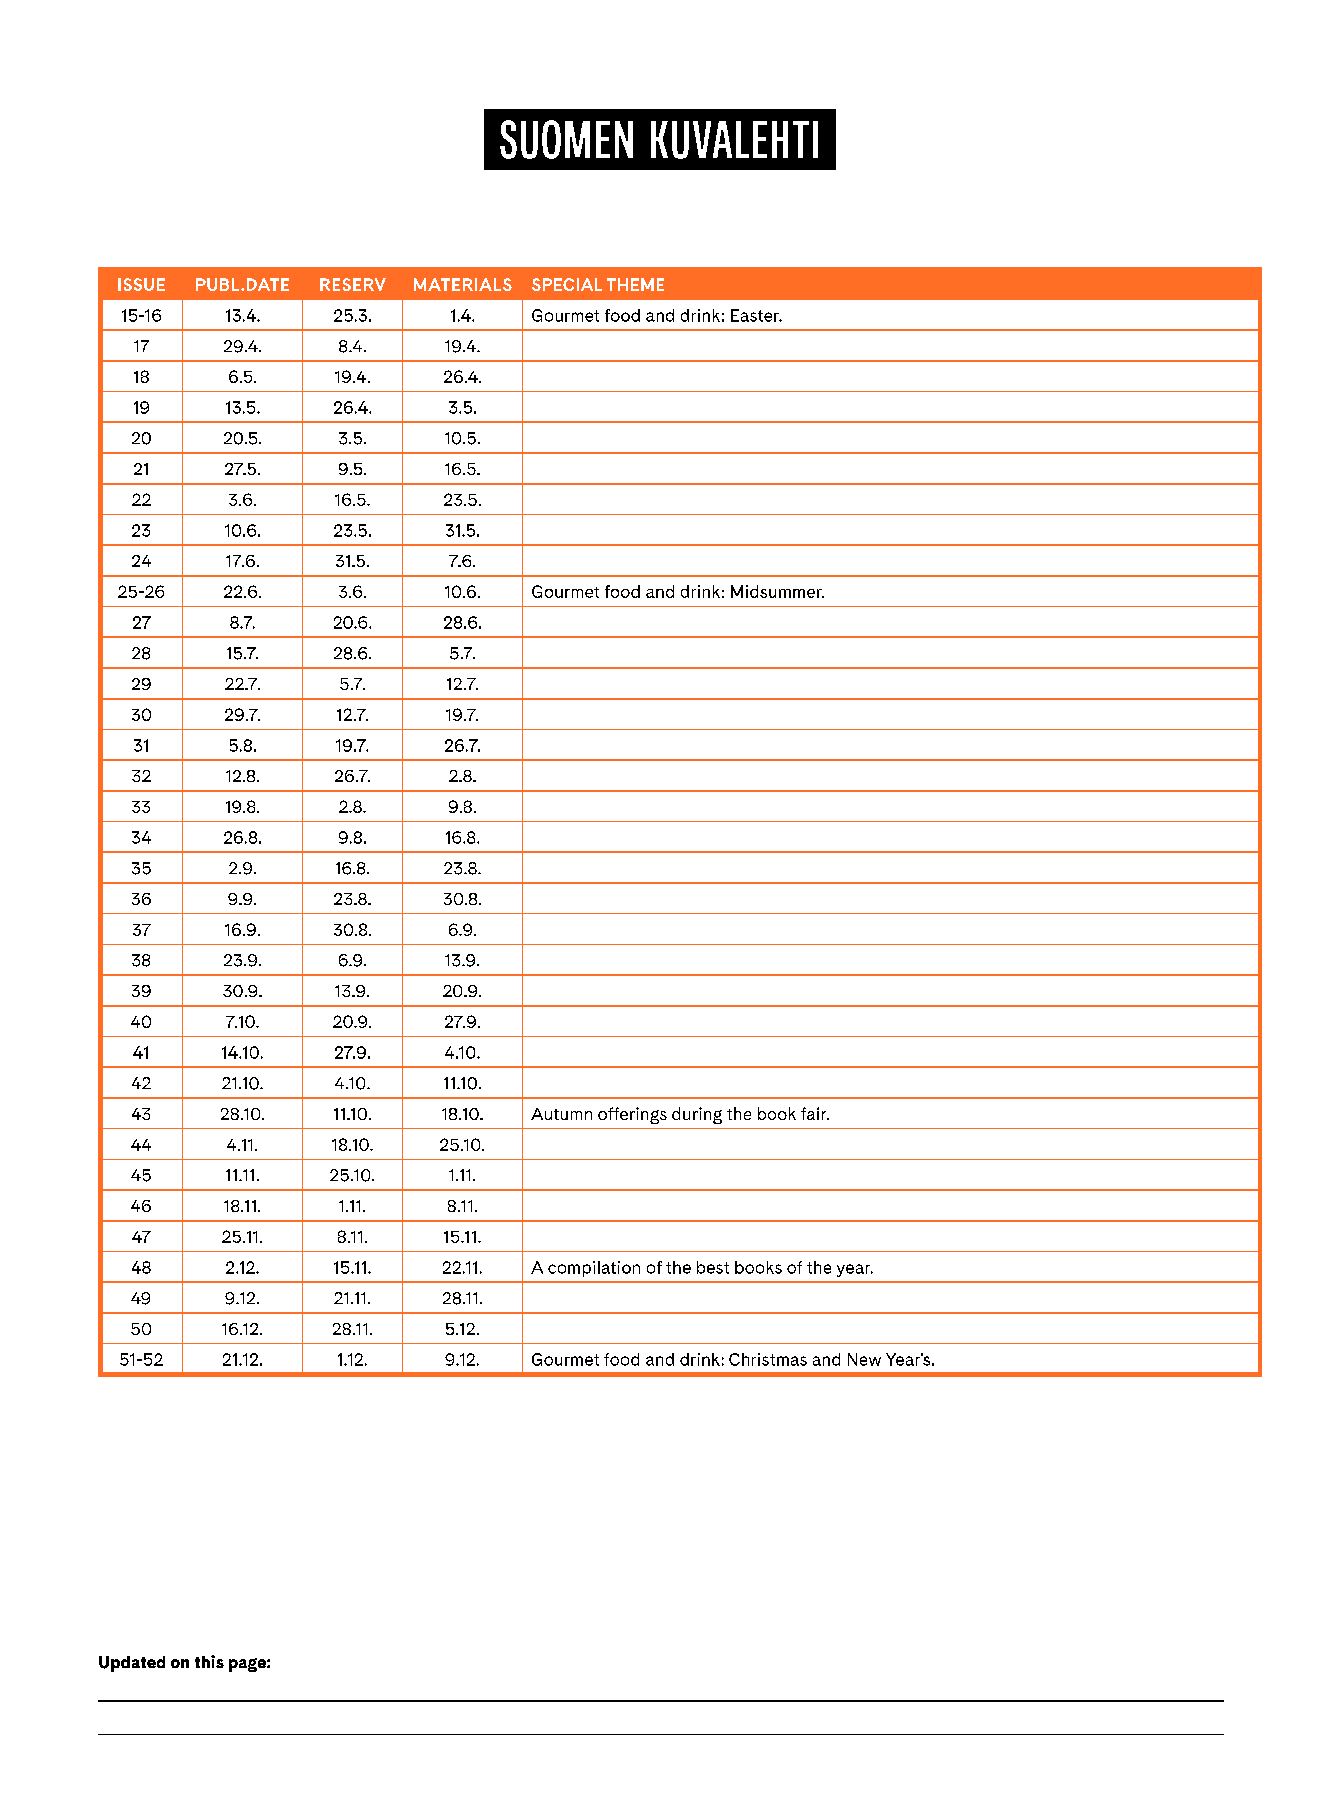 The image size is (1322, 1796). What do you see at coordinates (635, 284) in the document?
I see `THEME` at bounding box center [635, 284].
